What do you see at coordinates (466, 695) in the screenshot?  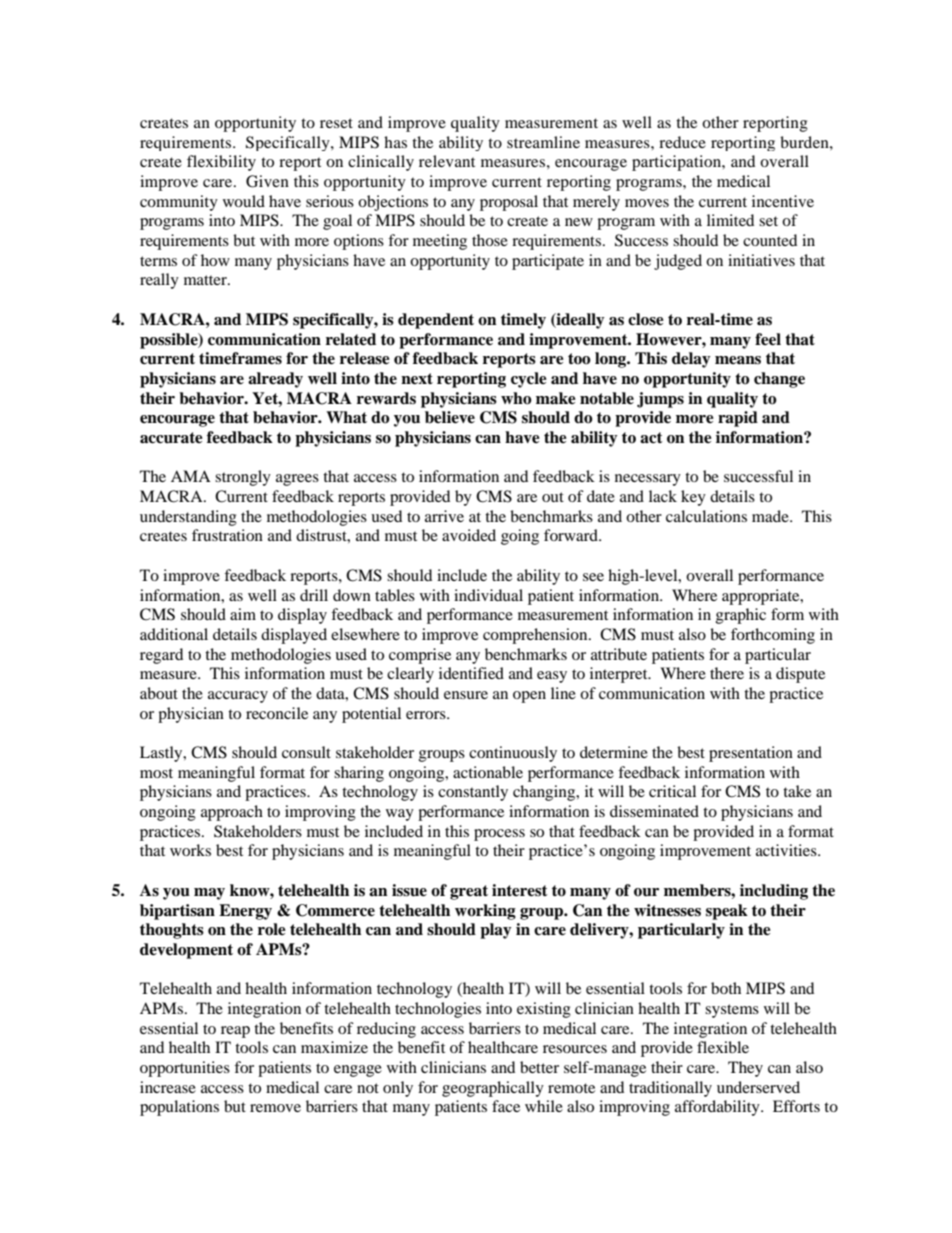 I see `ensure` at bounding box center [466, 695].
